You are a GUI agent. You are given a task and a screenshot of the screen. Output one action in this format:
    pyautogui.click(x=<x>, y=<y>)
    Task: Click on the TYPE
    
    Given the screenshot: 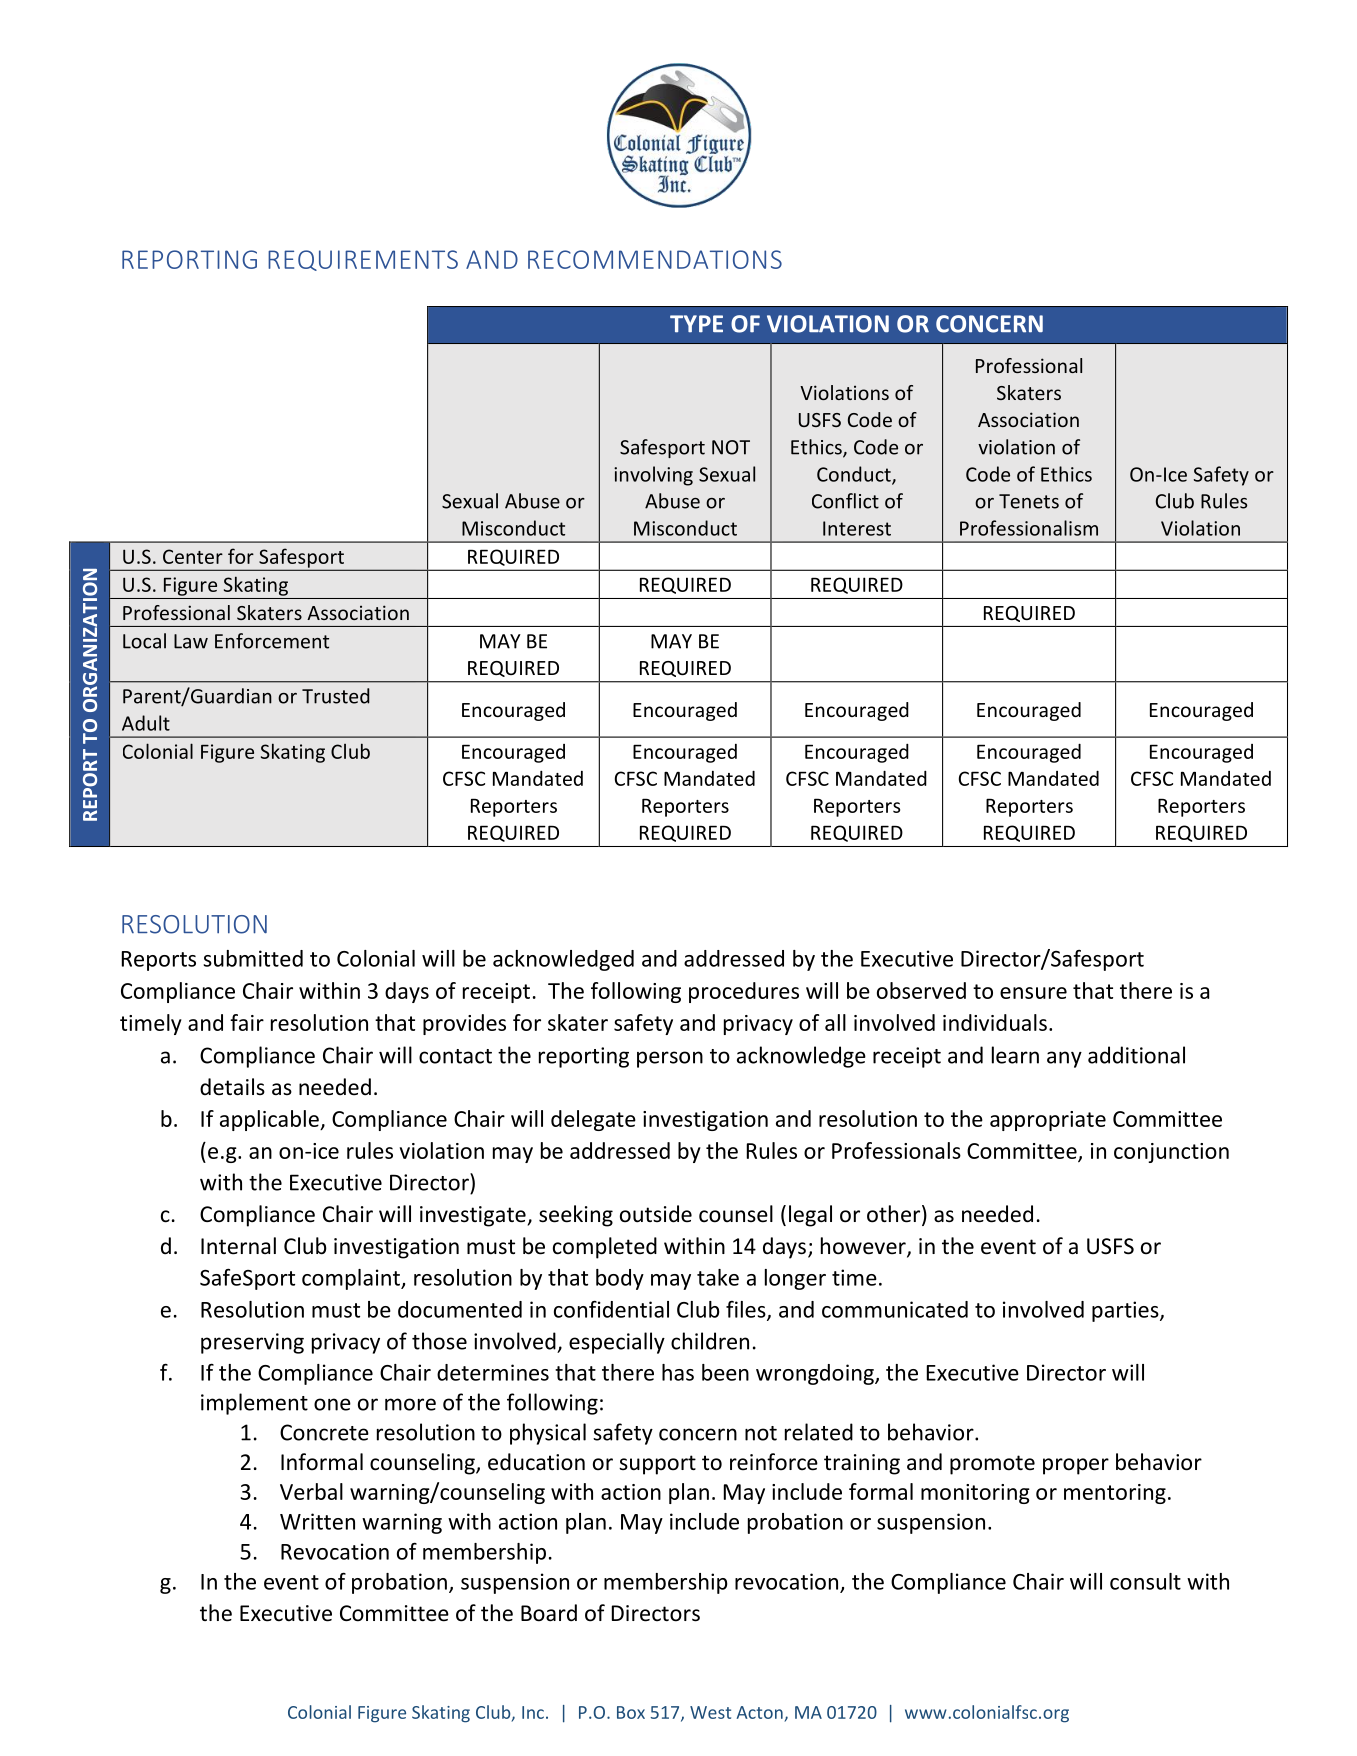 What is the action you would take?
    pyautogui.click(x=696, y=324)
